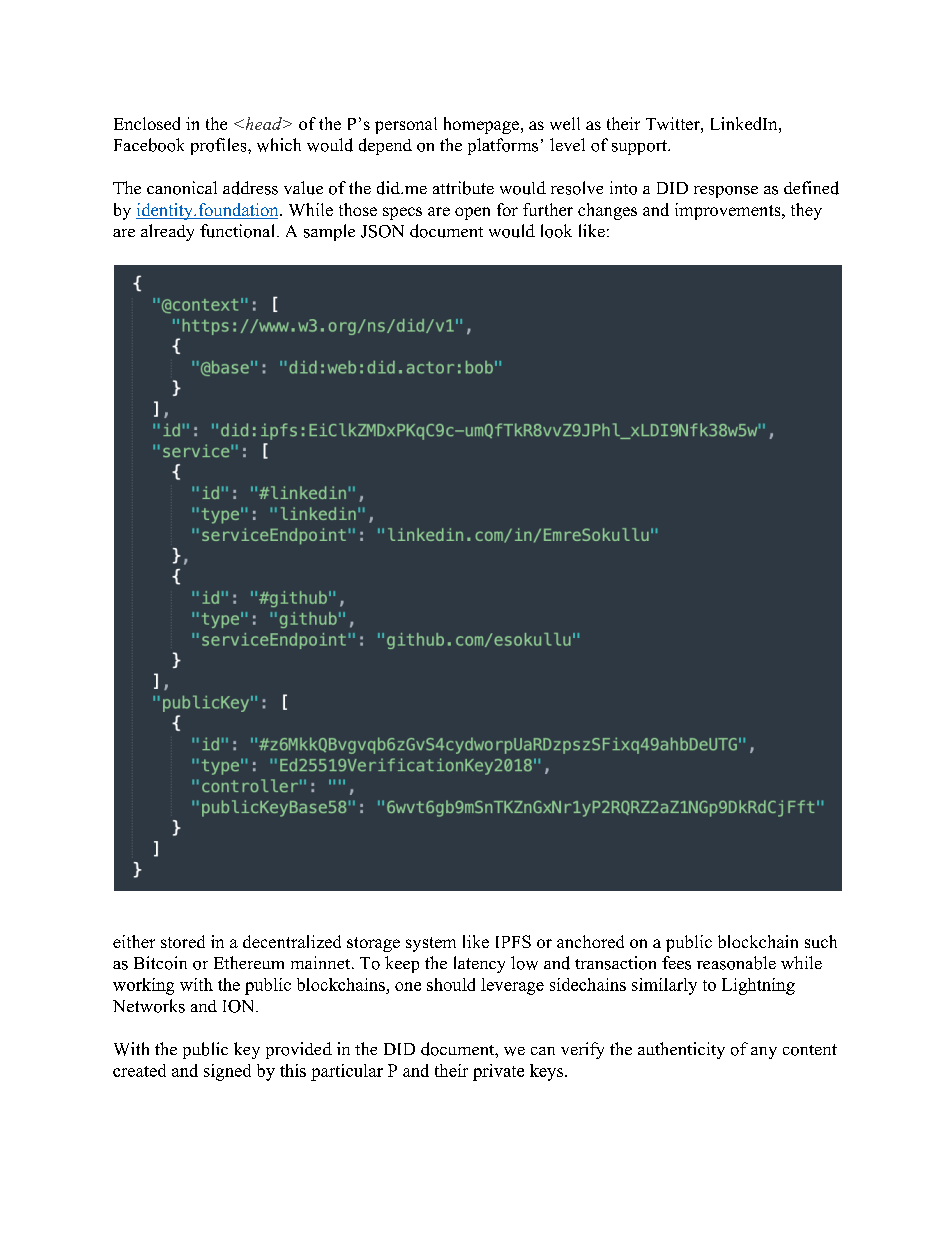 This image has height=1233, width=952. I want to click on signed, so click(227, 1072).
